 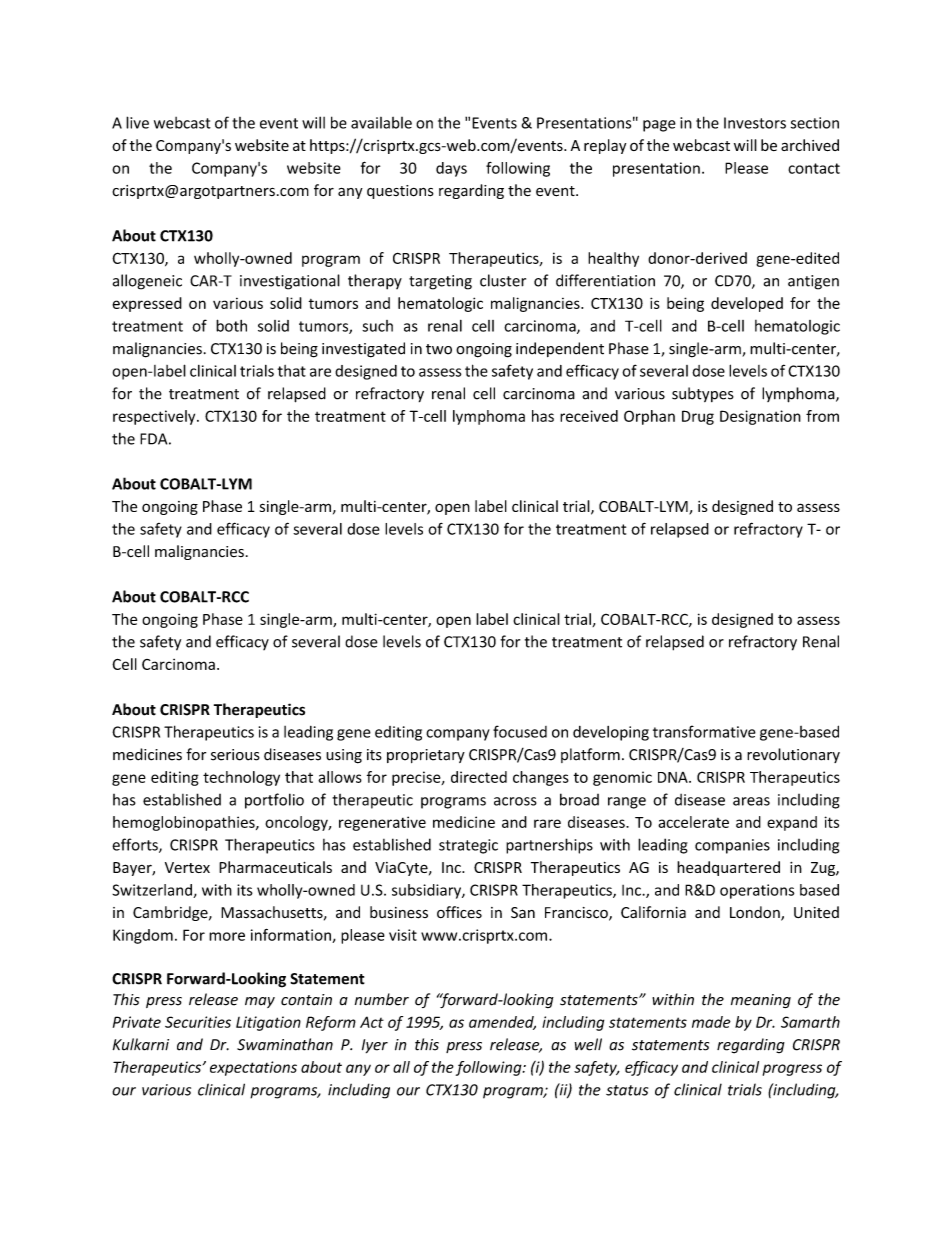 I want to click on days, so click(x=451, y=169).
